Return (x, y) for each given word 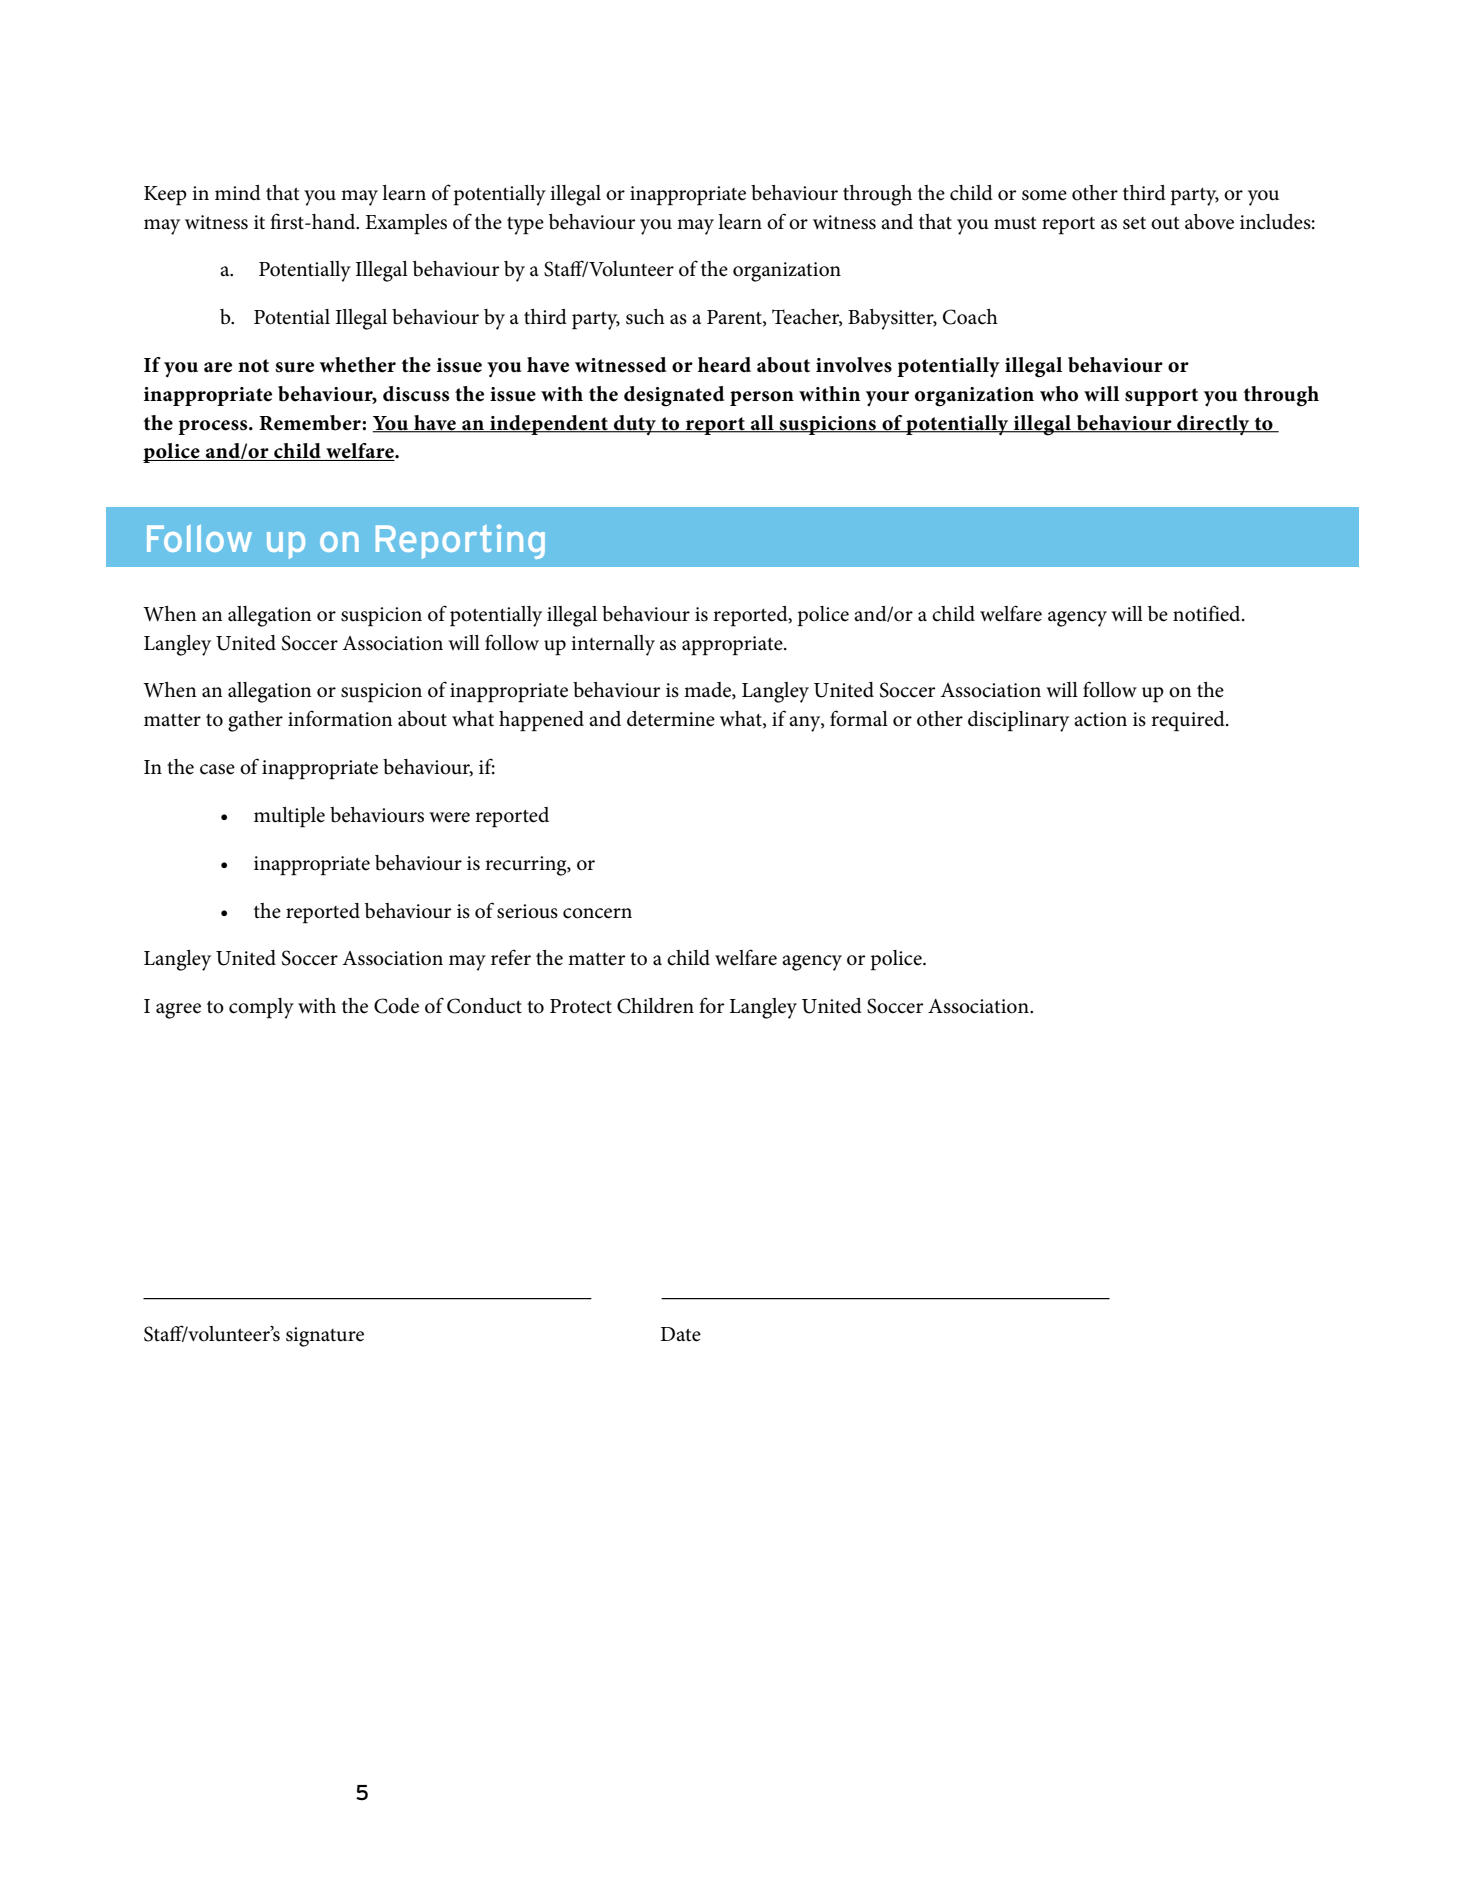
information (340, 718)
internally (613, 645)
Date (680, 1334)
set (1134, 223)
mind (238, 192)
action (1100, 719)
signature (325, 1337)
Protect (581, 1006)
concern (597, 913)
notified (1208, 613)
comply (261, 1008)
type (525, 226)
